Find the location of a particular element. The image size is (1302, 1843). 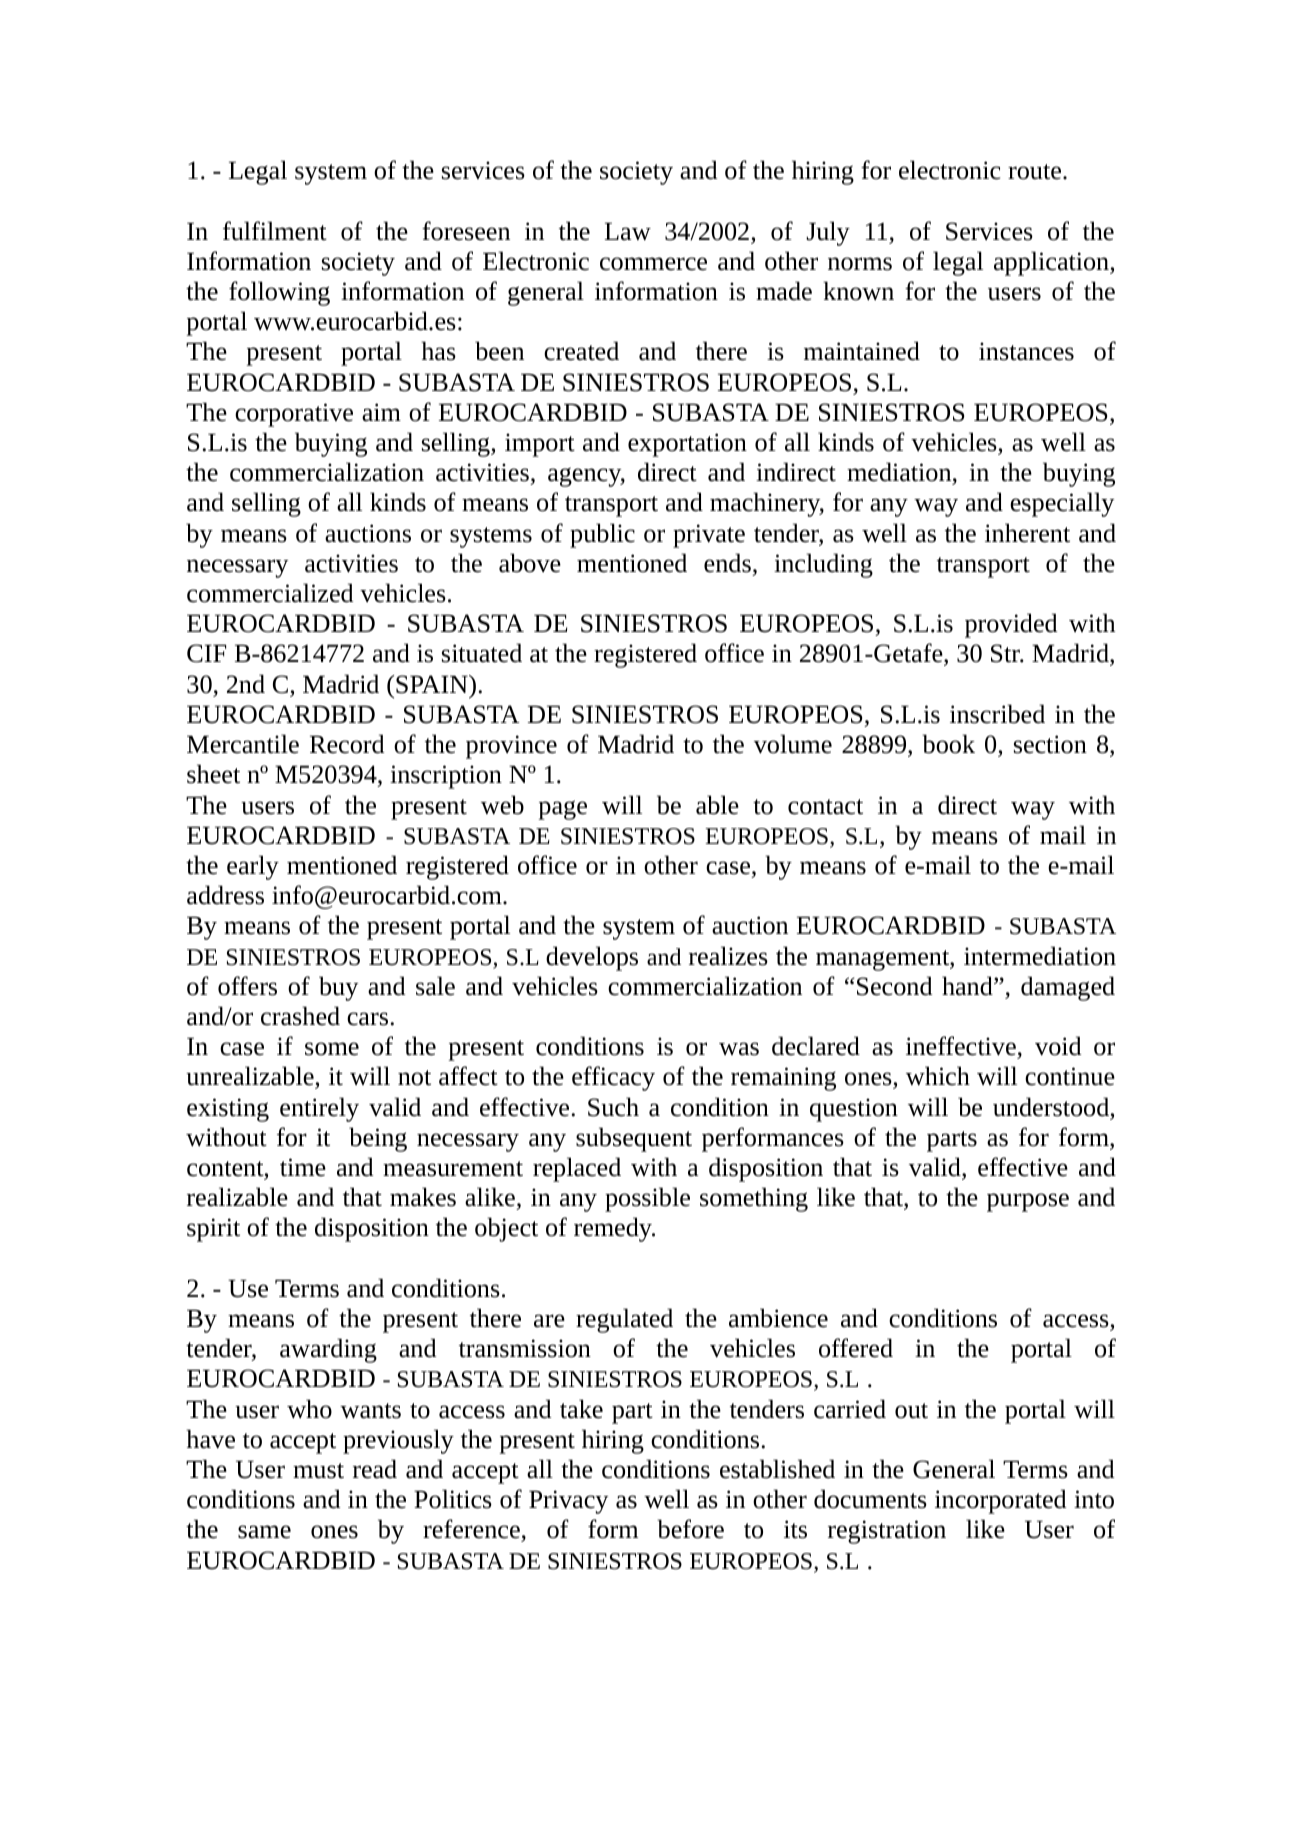

must is located at coordinates (318, 1471).
